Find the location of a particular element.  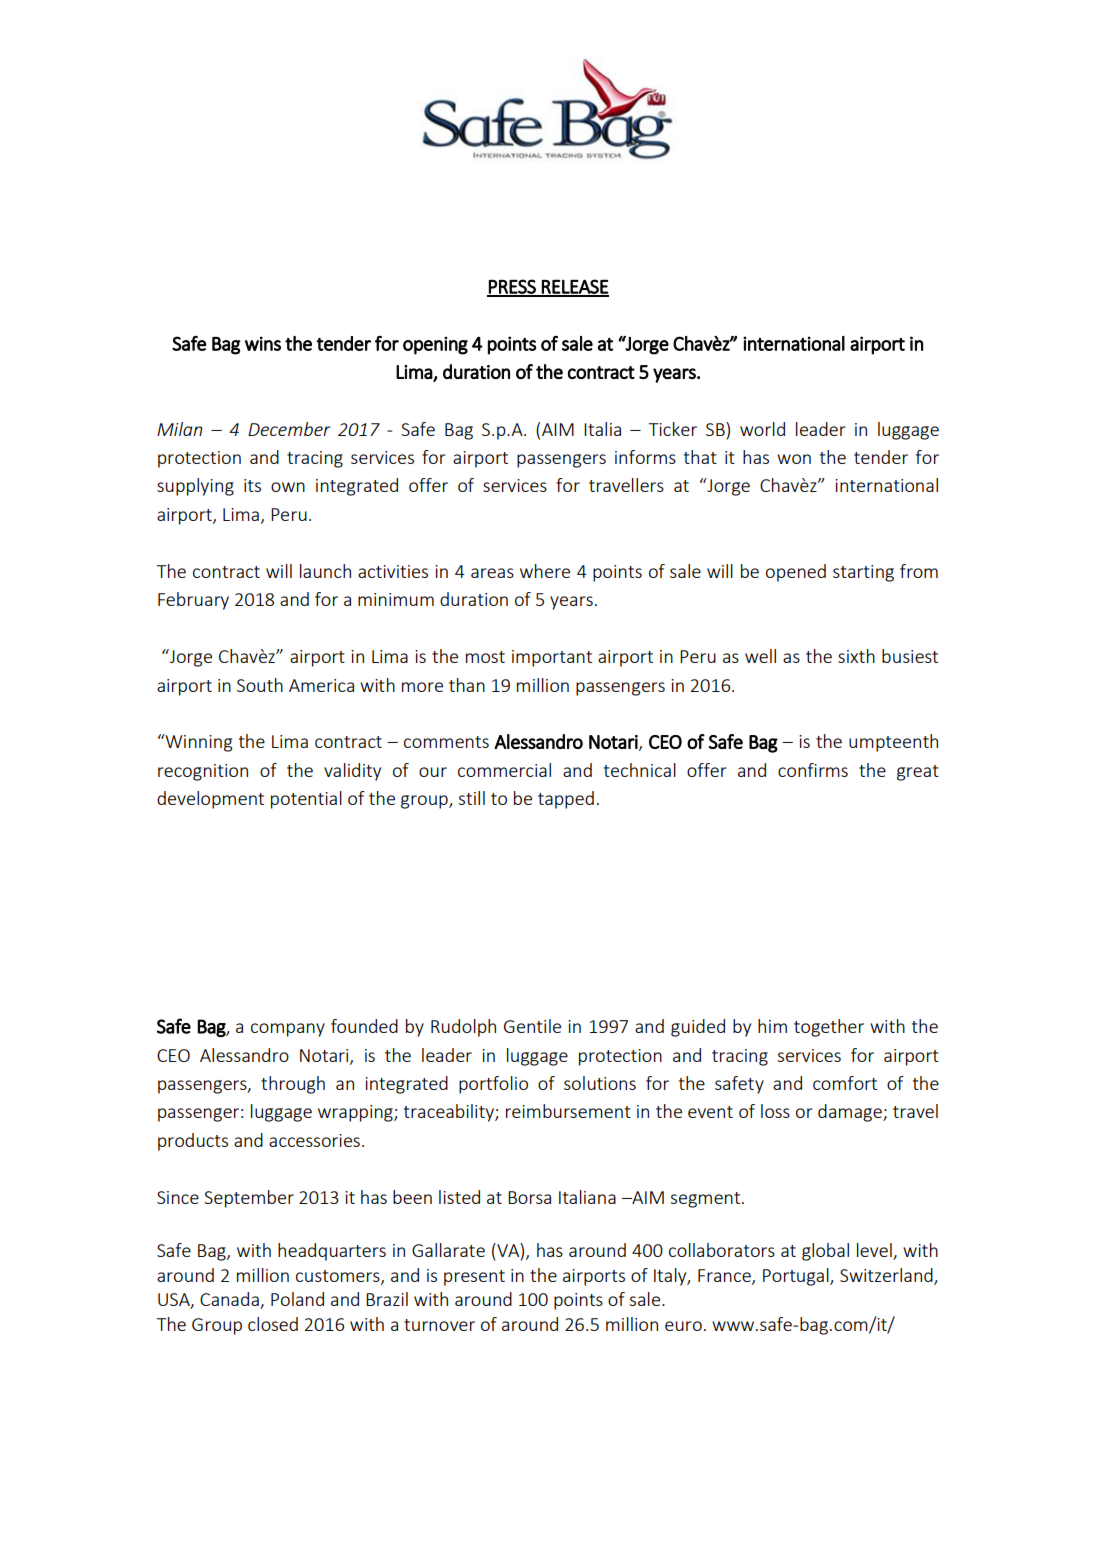

world is located at coordinates (762, 429).
